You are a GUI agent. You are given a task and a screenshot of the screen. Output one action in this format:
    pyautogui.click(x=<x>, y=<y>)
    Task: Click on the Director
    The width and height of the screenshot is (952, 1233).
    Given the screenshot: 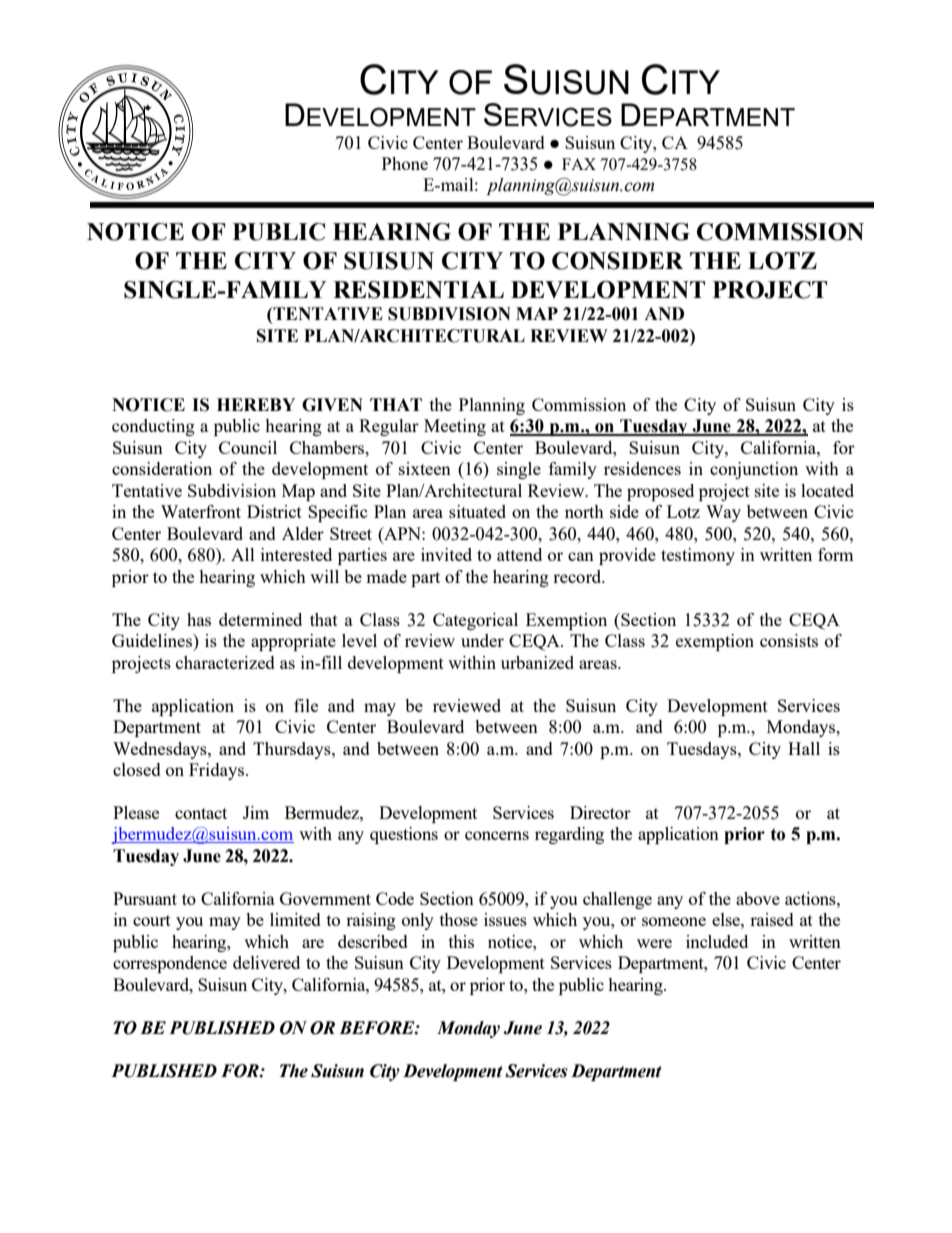 What is the action you would take?
    pyautogui.click(x=600, y=812)
